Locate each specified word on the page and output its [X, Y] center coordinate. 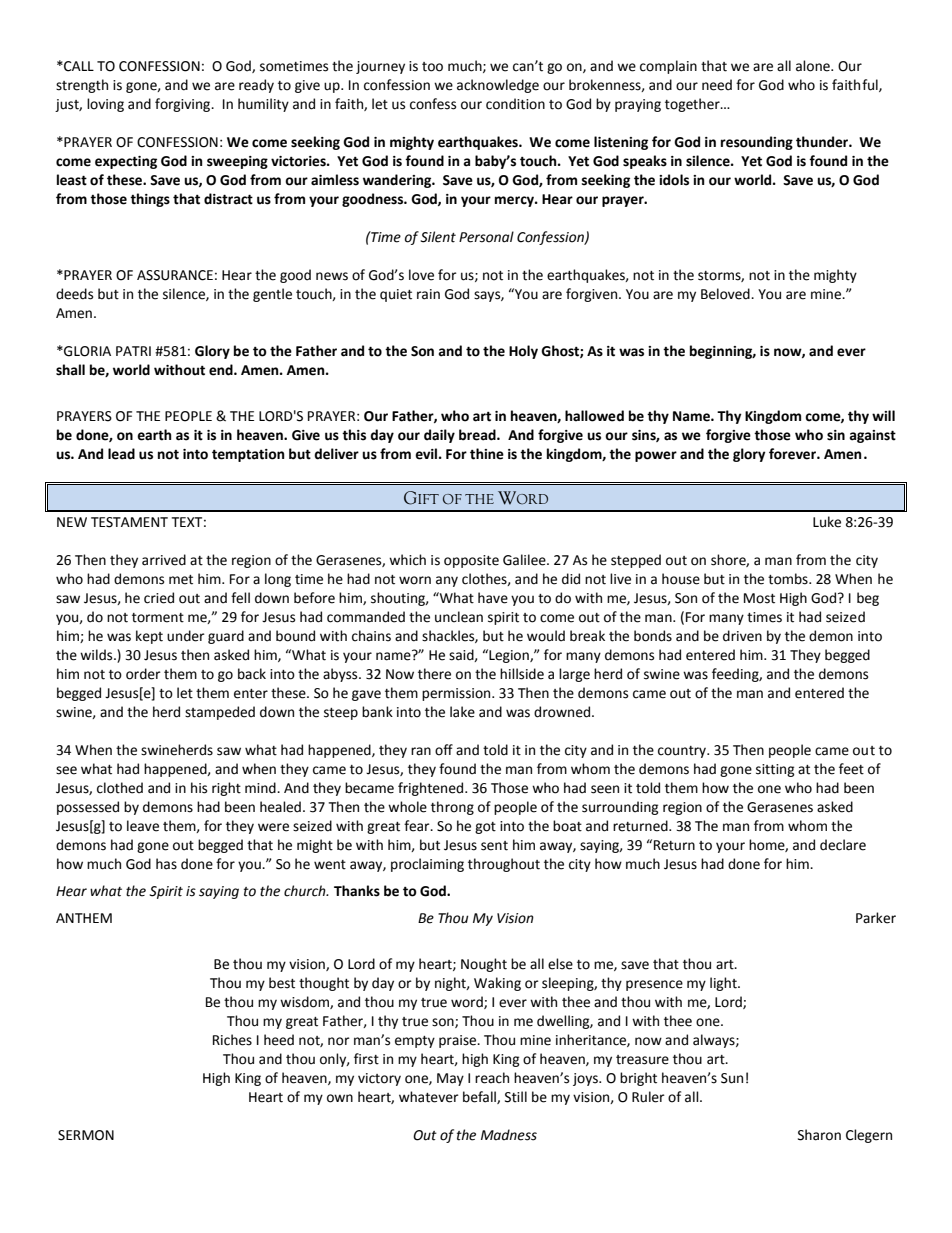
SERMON [86, 1135]
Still [516, 1097]
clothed [120, 788]
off [444, 750]
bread [478, 435]
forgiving [184, 105]
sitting [775, 770]
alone [814, 66]
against [872, 436]
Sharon [819, 1135]
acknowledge [498, 86]
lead [121, 454]
